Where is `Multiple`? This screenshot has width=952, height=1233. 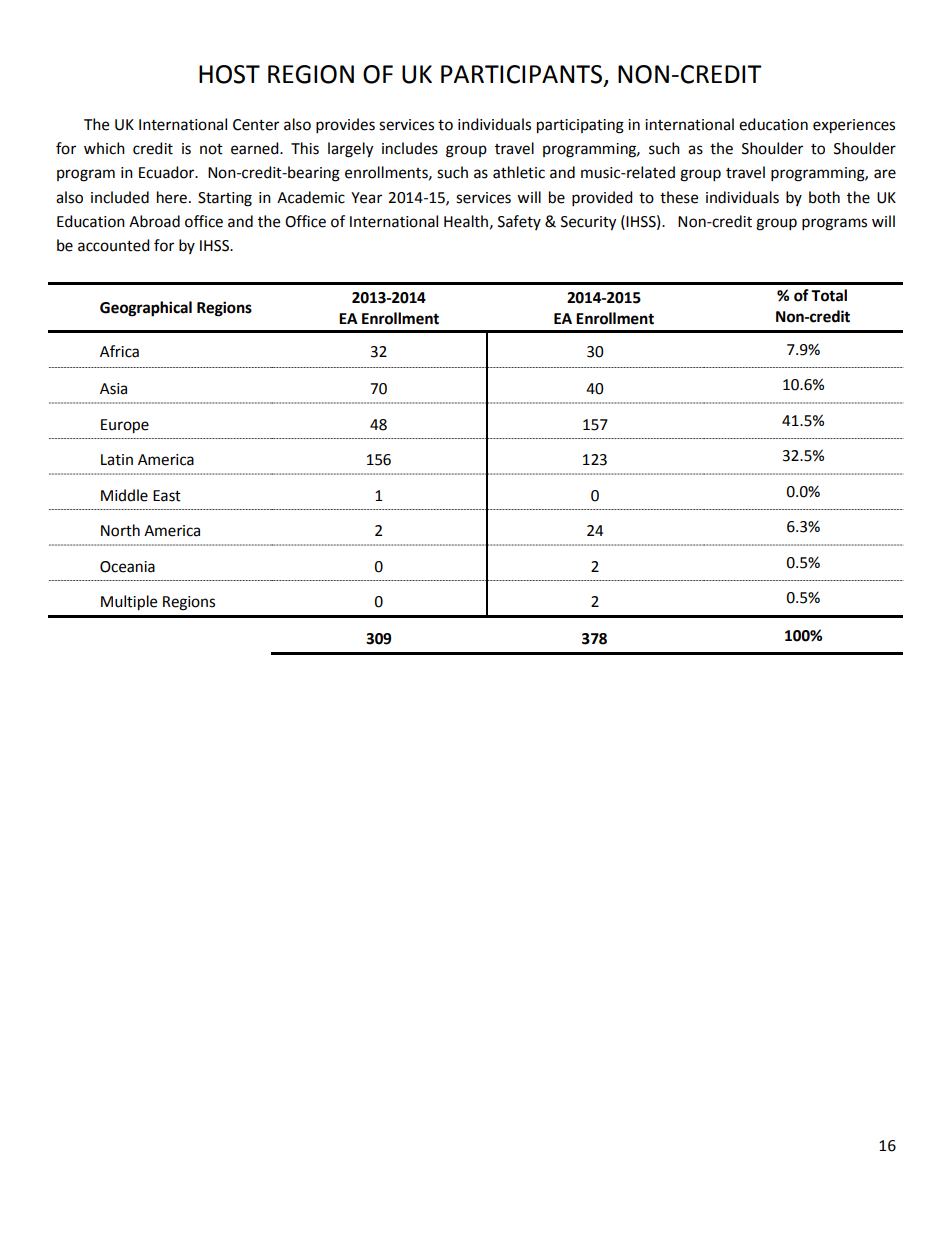
Multiple is located at coordinates (129, 603).
